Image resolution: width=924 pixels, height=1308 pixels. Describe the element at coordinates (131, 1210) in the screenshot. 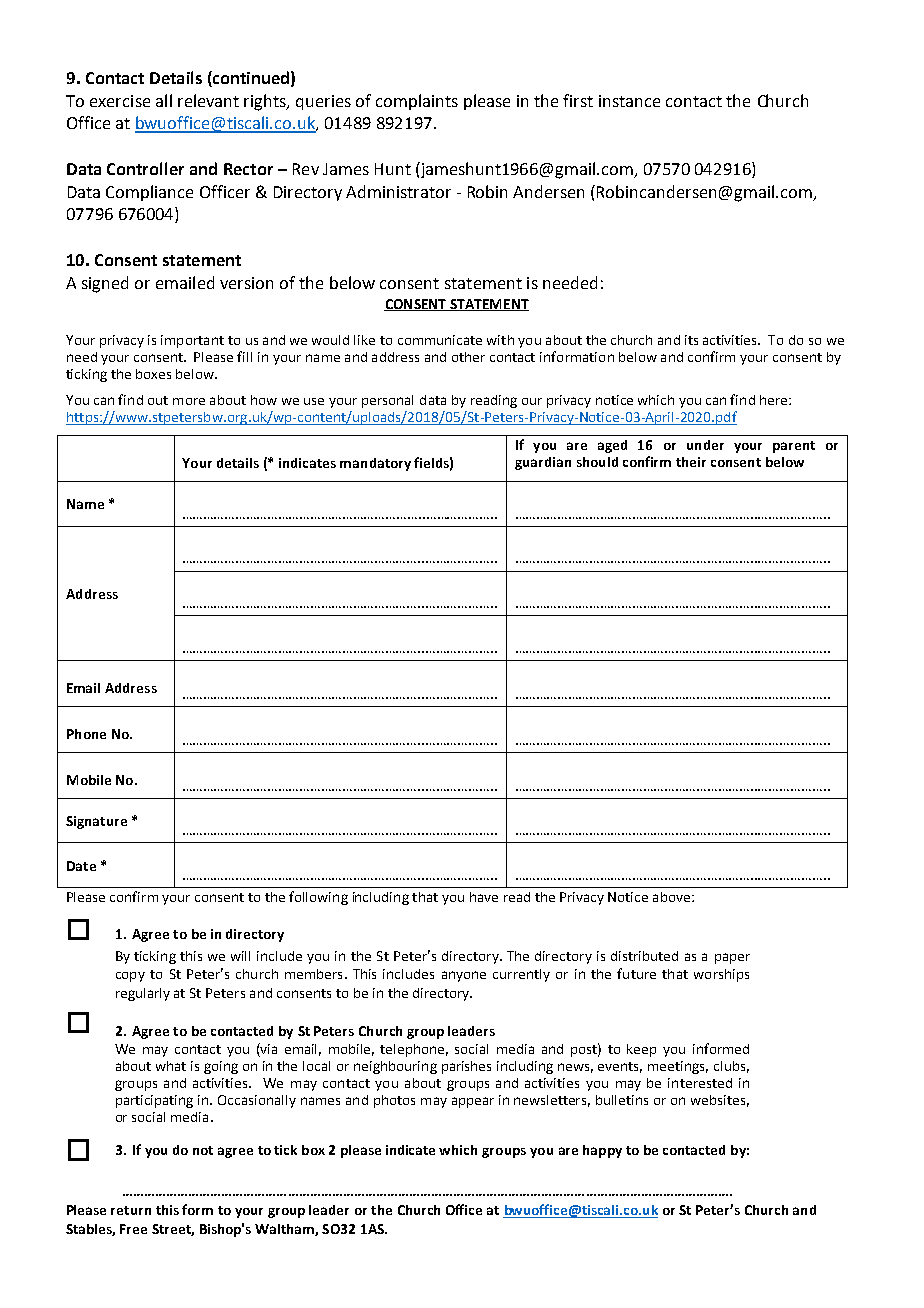

I see `return` at that location.
